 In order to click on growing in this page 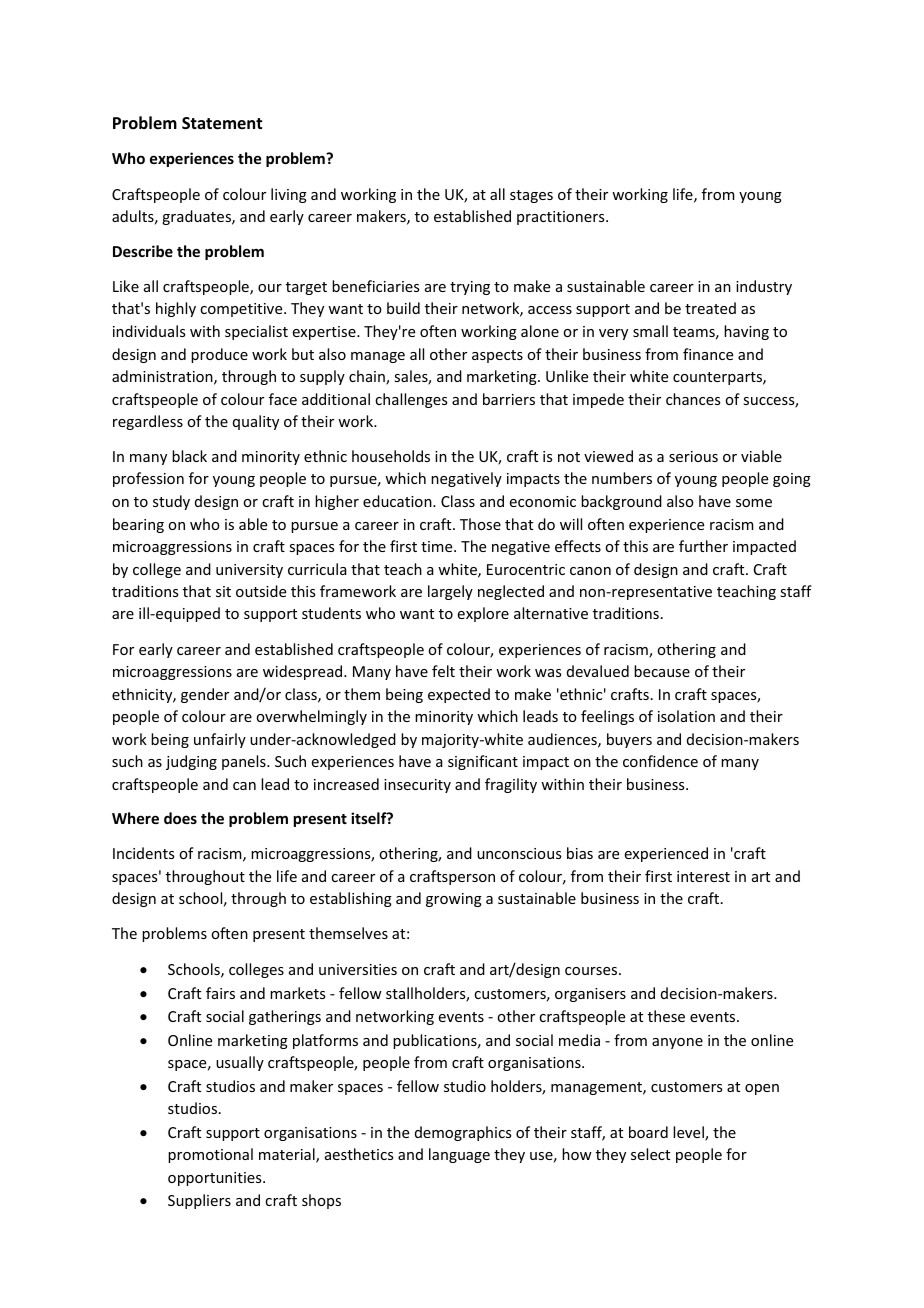, I will do `click(454, 900)`.
